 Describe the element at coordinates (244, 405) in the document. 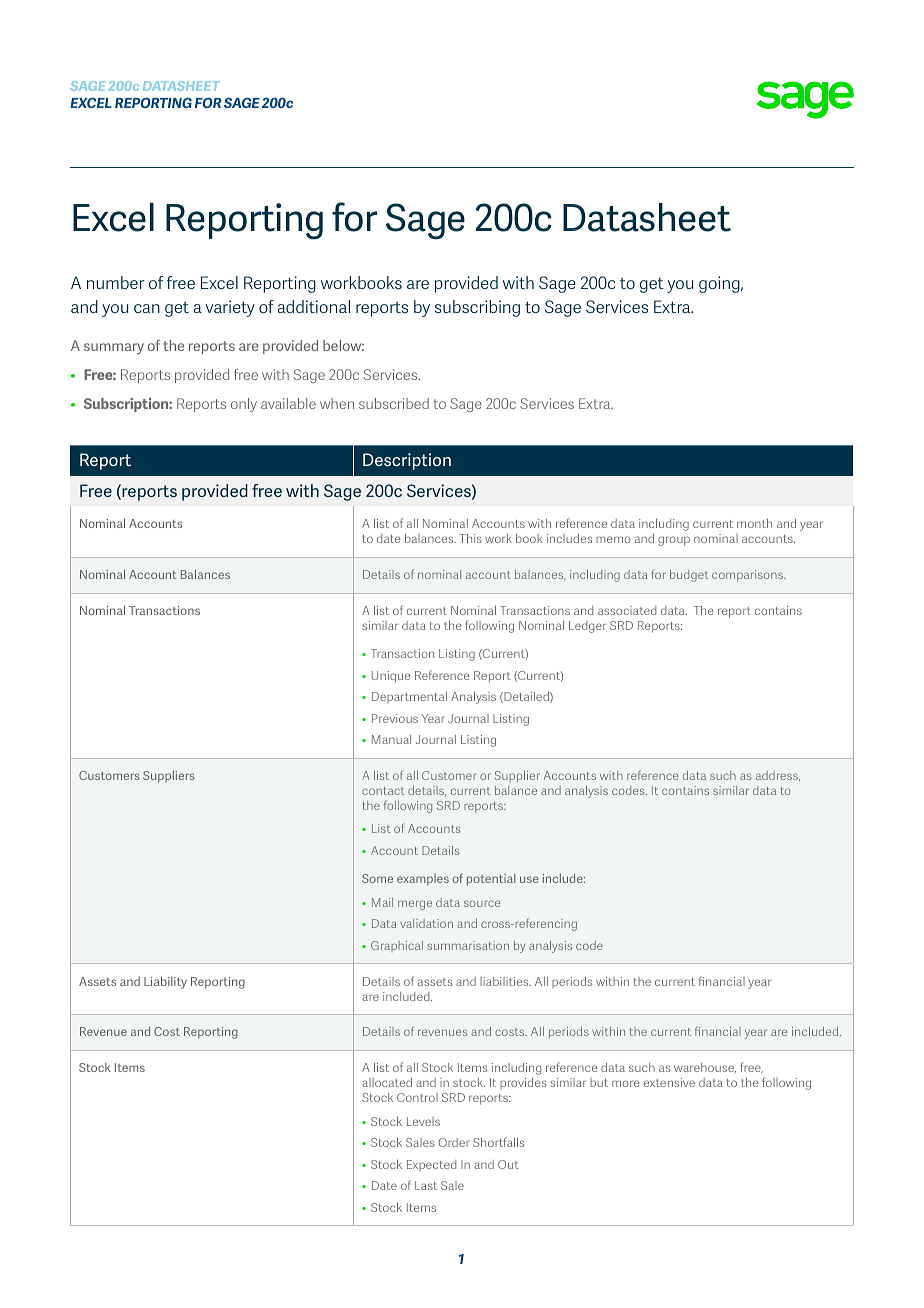

I see `only` at that location.
